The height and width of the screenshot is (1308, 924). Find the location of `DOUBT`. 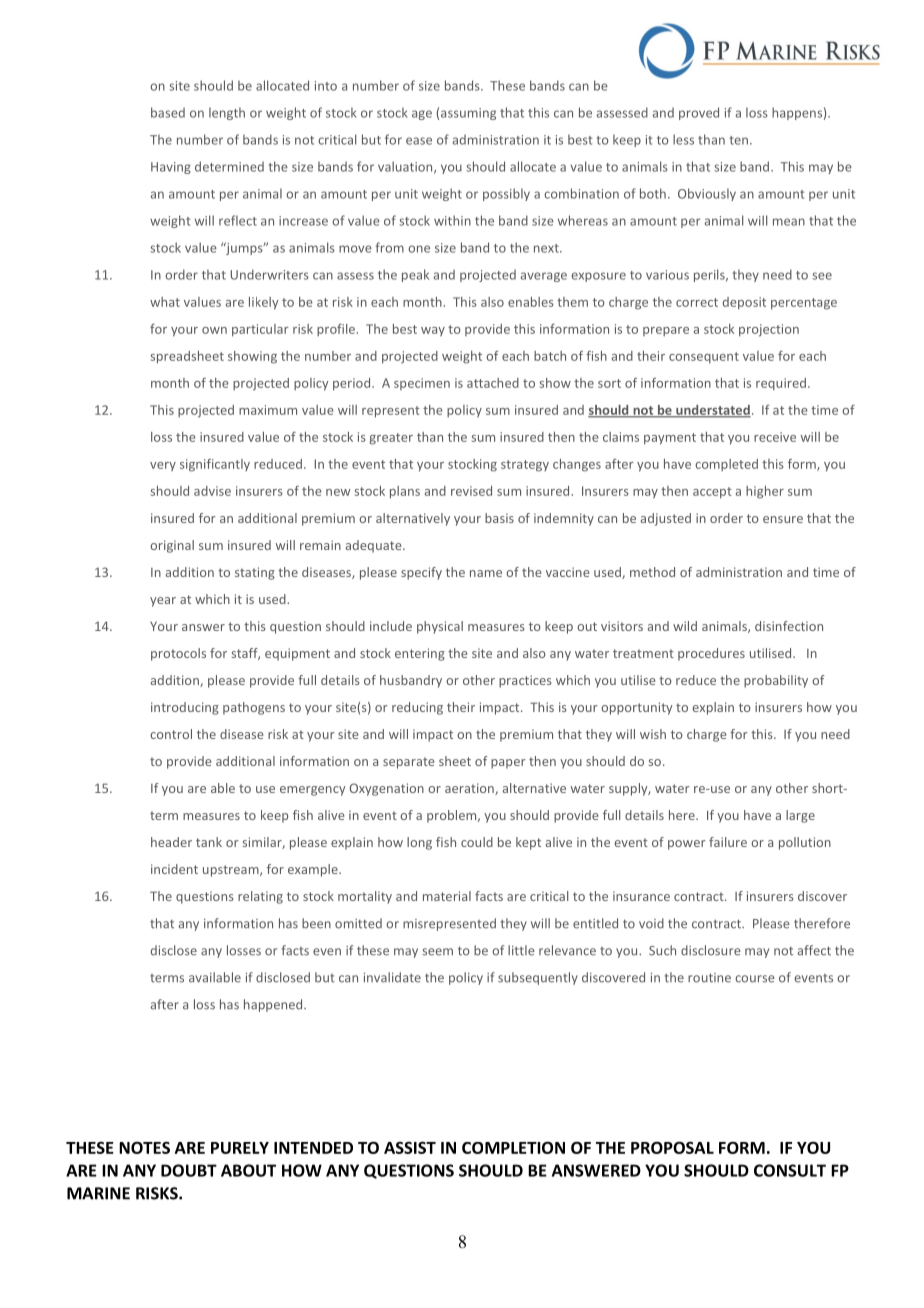

DOUBT is located at coordinates (189, 1170).
